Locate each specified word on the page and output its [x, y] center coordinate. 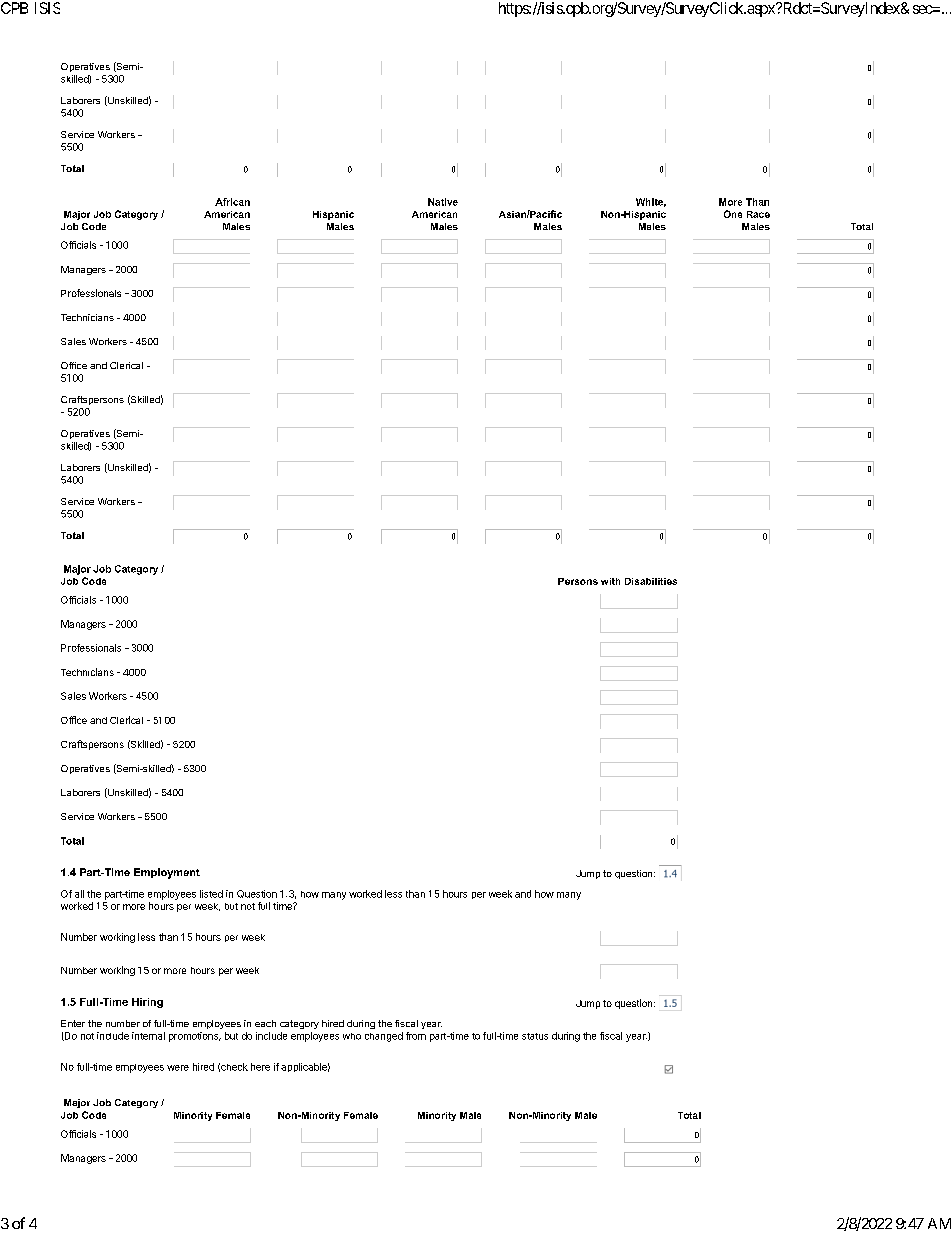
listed [211, 894]
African [232, 202]
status [535, 1036]
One [733, 214]
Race [758, 214]
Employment [167, 873]
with [610, 581]
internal [148, 1036]
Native [443, 202]
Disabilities [651, 581]
